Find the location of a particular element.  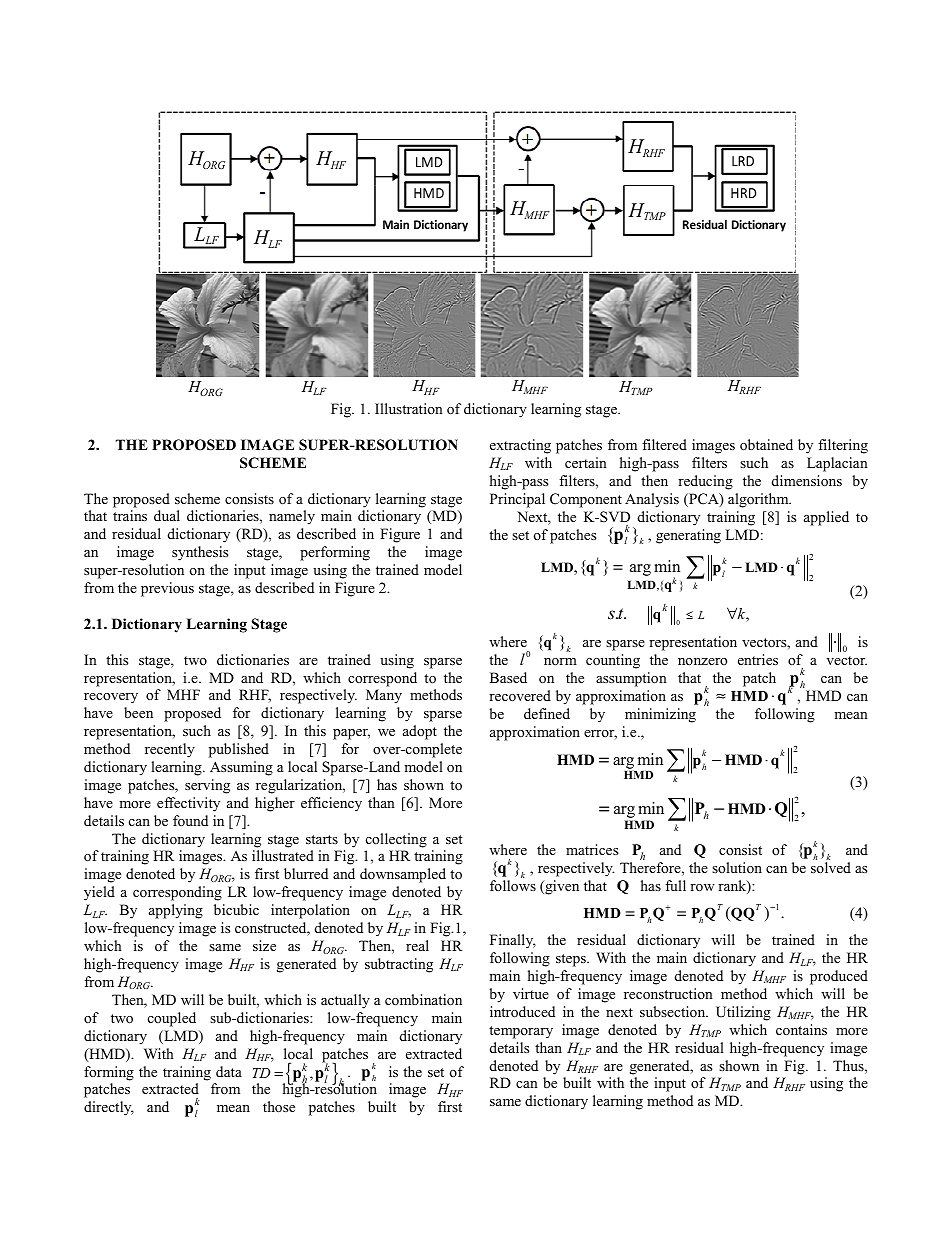

temporary is located at coordinates (521, 1032).
